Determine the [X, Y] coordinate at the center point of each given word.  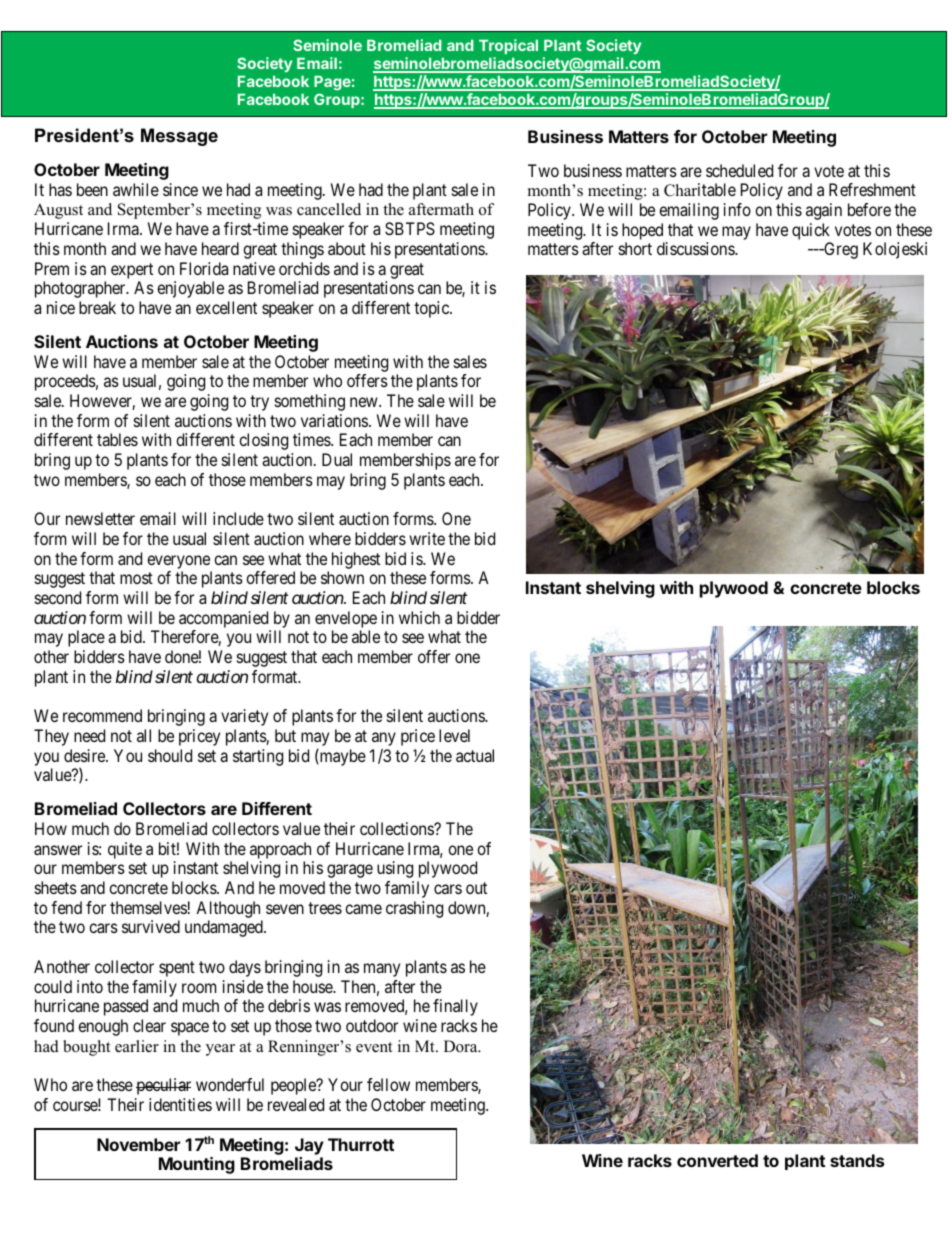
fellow [388, 1084]
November [138, 1144]
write [427, 538]
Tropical [508, 48]
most [136, 578]
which [419, 617]
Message [179, 137]
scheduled [739, 170]
